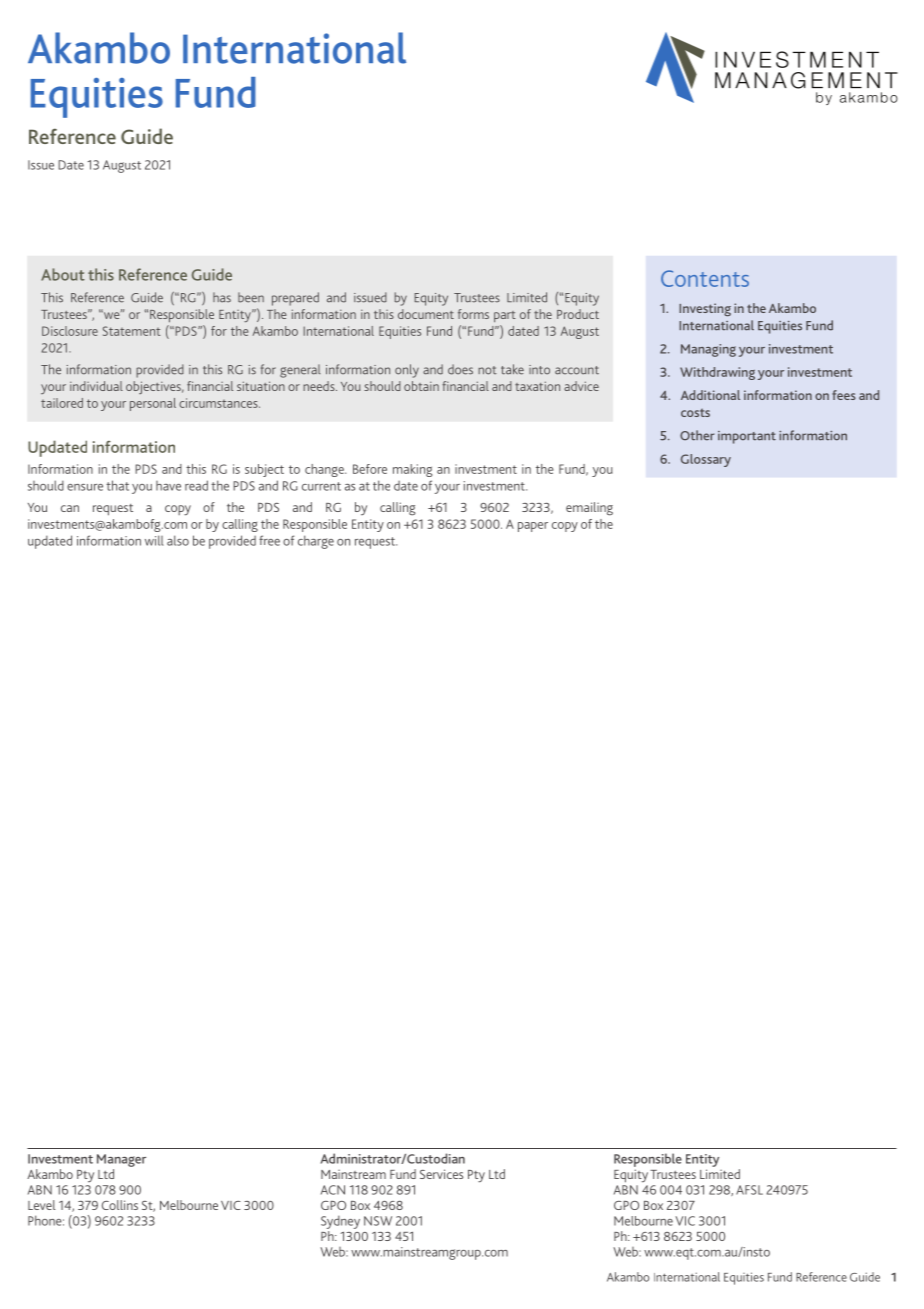 The height and width of the image is (1309, 924). I want to click on emailing, so click(589, 509).
